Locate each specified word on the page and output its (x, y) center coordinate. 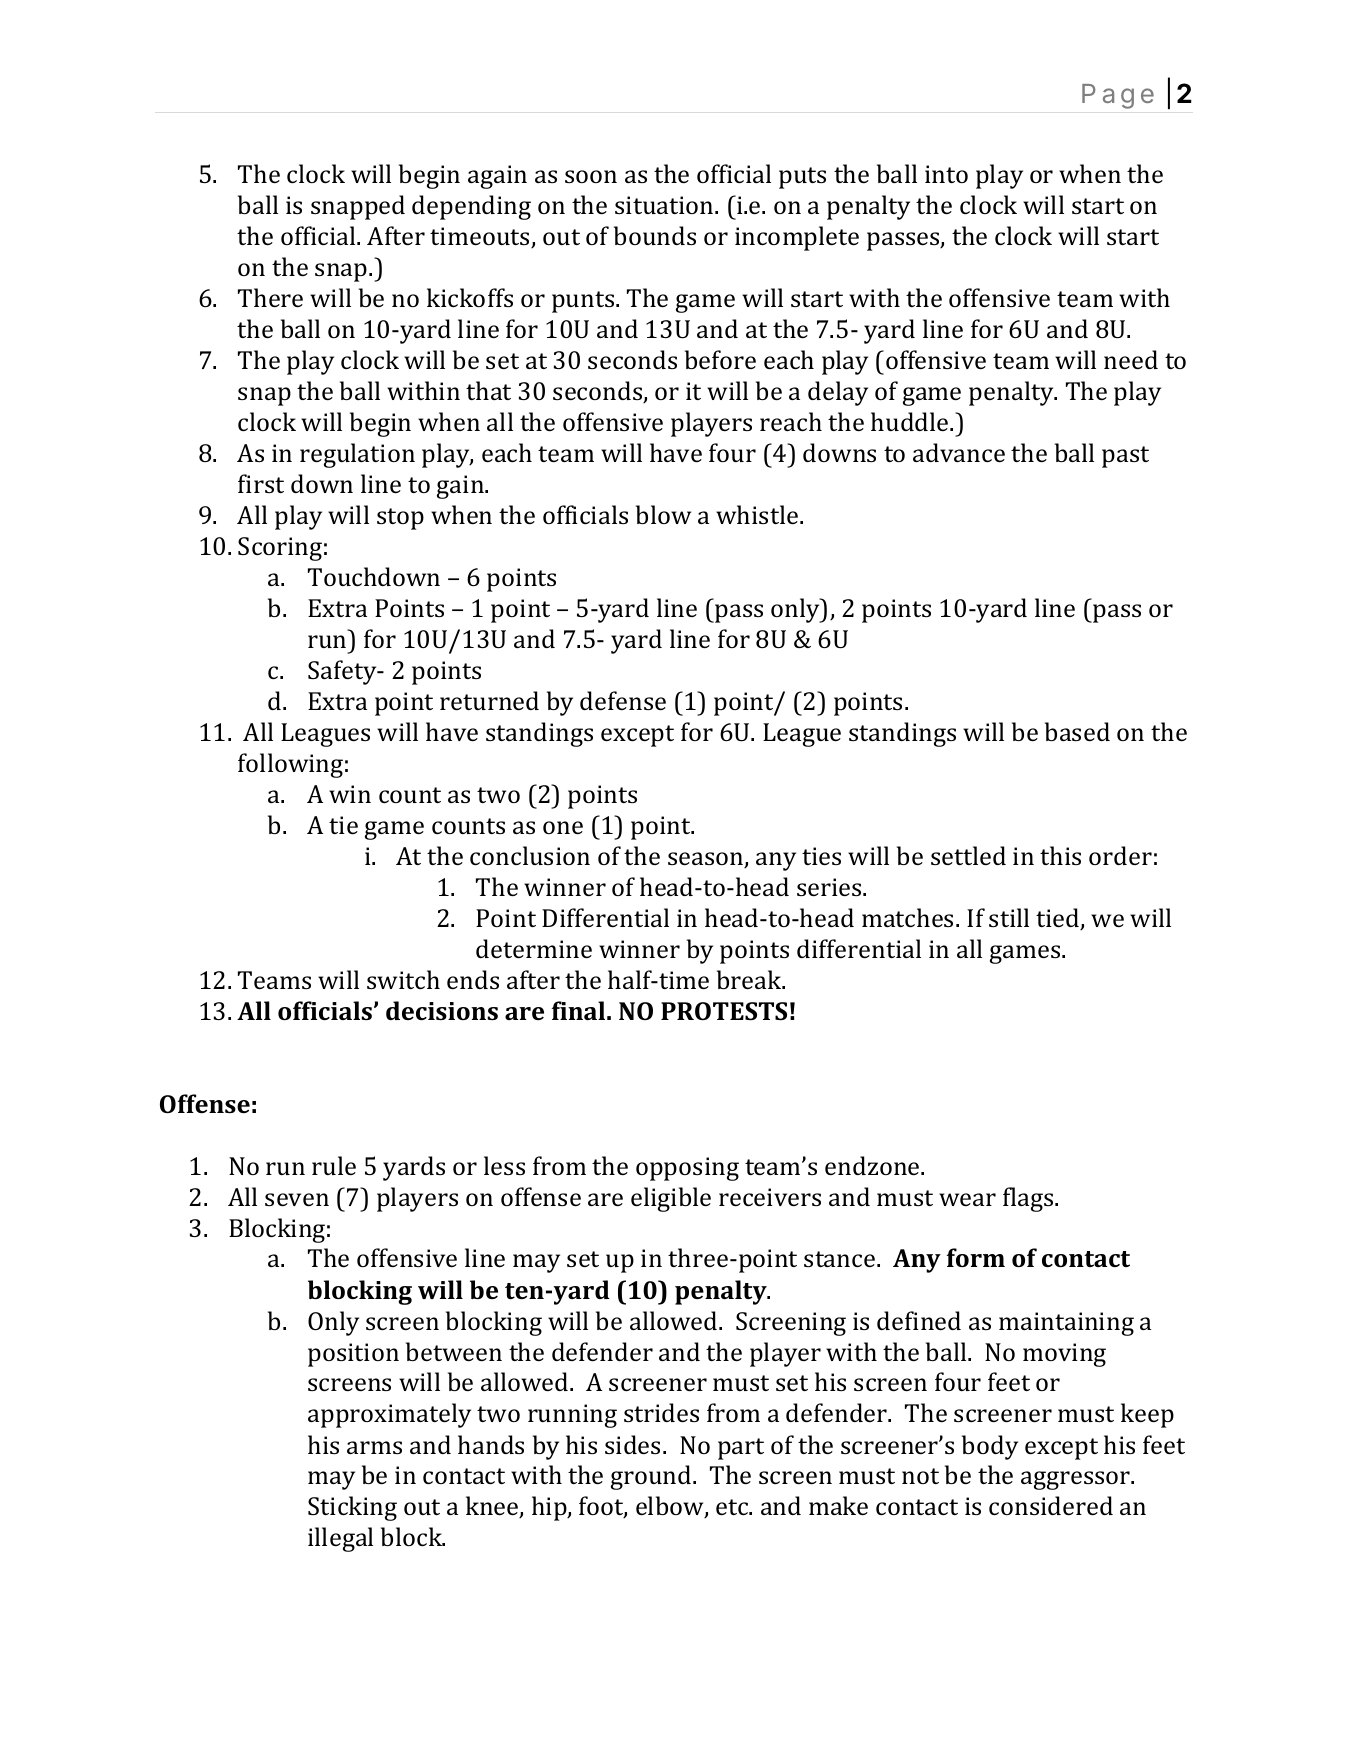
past (1125, 457)
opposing (687, 1169)
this (1060, 855)
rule (334, 1165)
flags (1029, 1199)
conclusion (530, 855)
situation (665, 205)
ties (821, 856)
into (946, 174)
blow (663, 514)
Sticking (352, 1508)
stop (400, 519)
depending (471, 207)
